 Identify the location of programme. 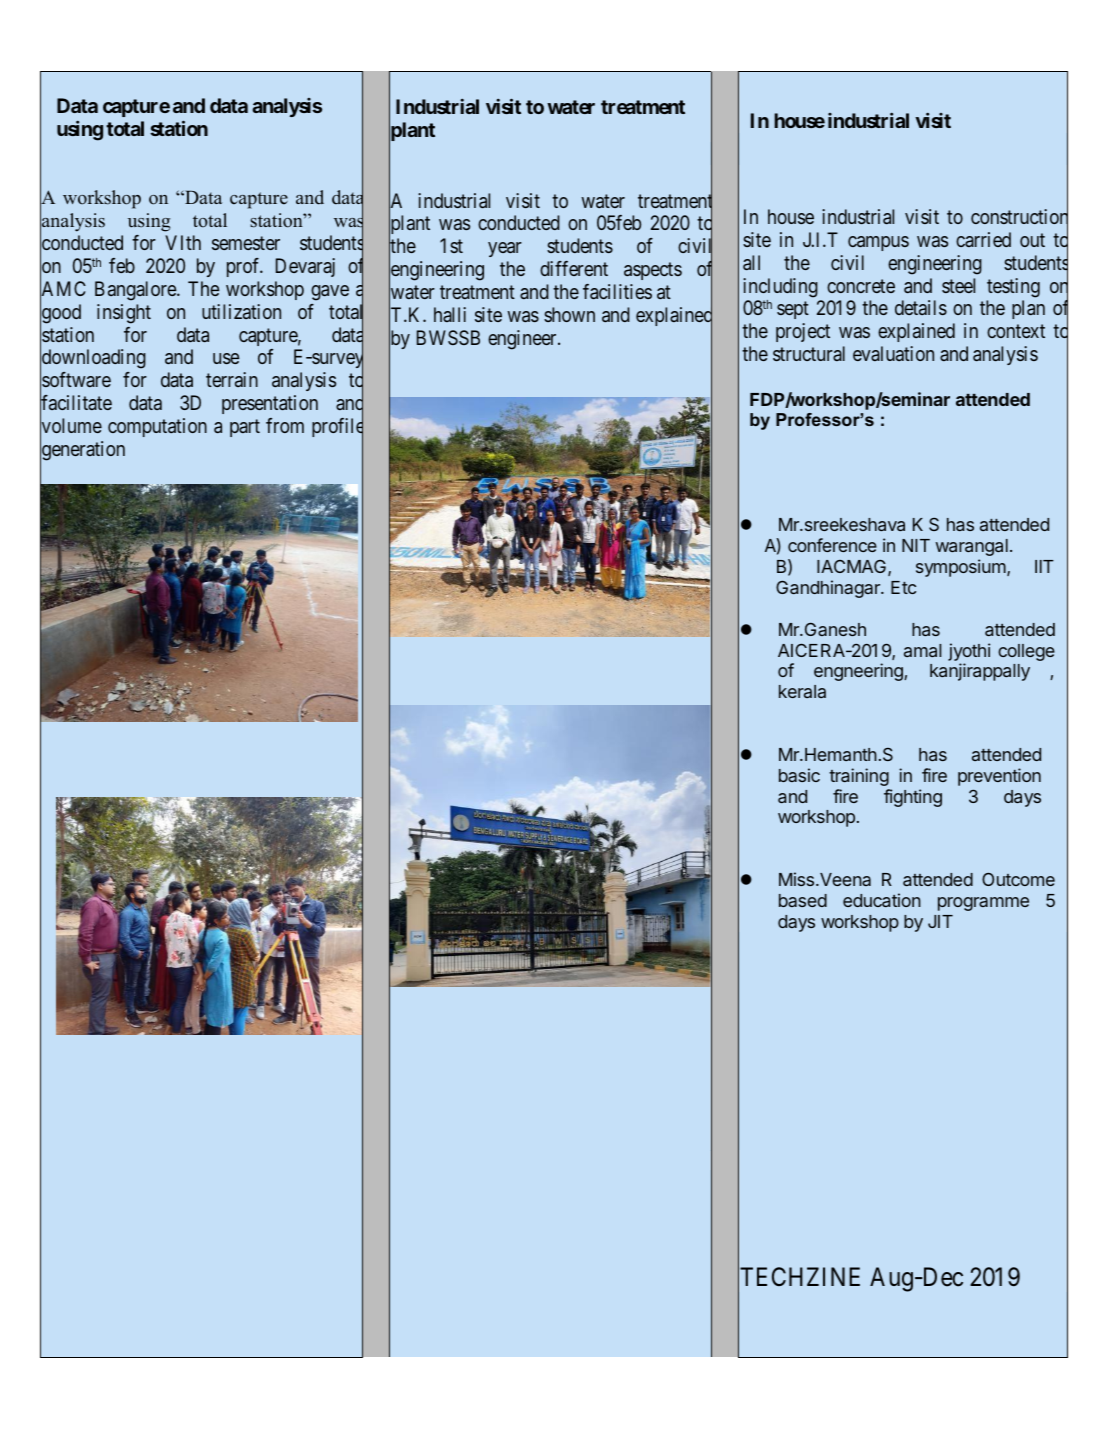
(983, 904).
